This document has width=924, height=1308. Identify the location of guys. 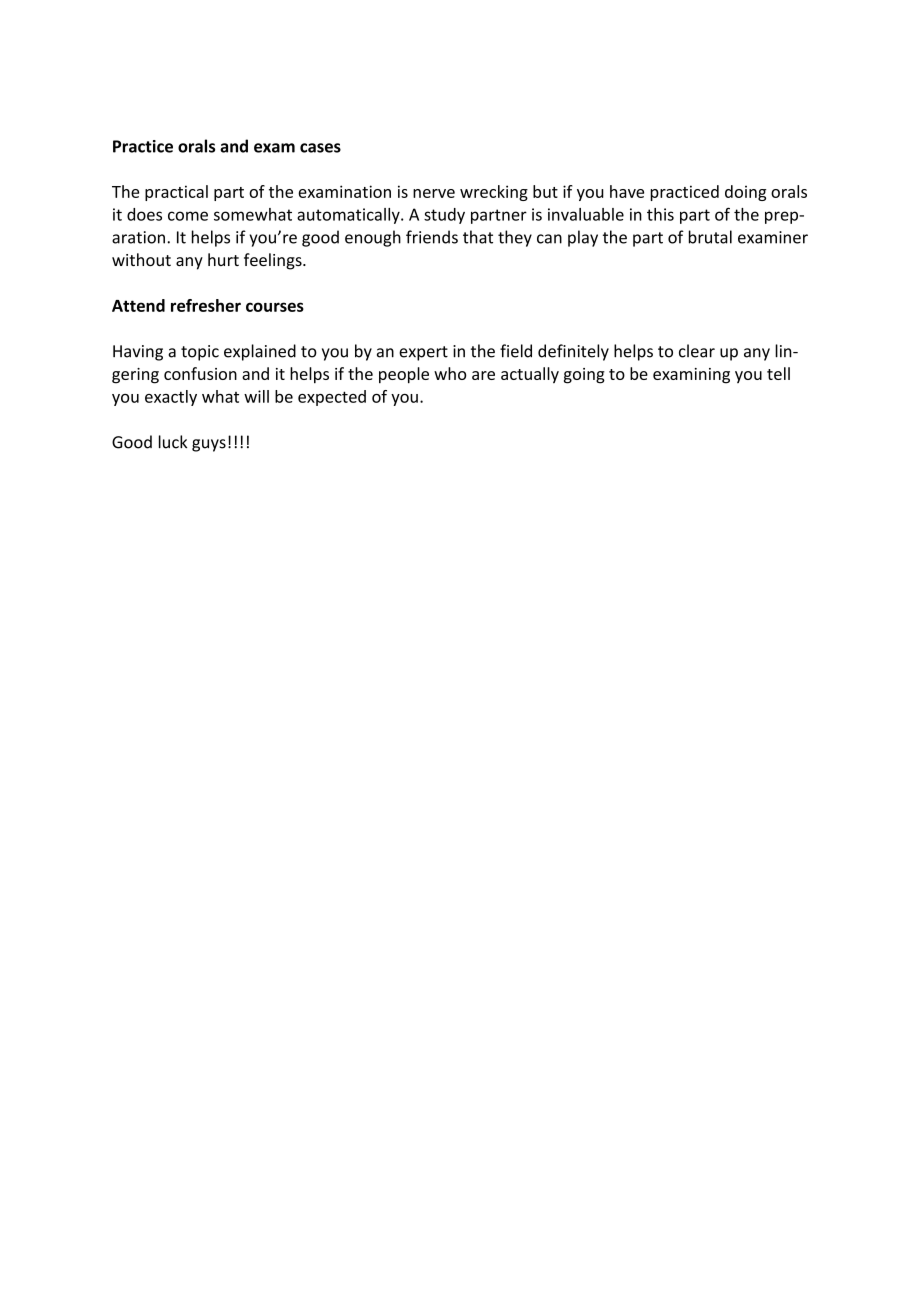
(209, 445).
